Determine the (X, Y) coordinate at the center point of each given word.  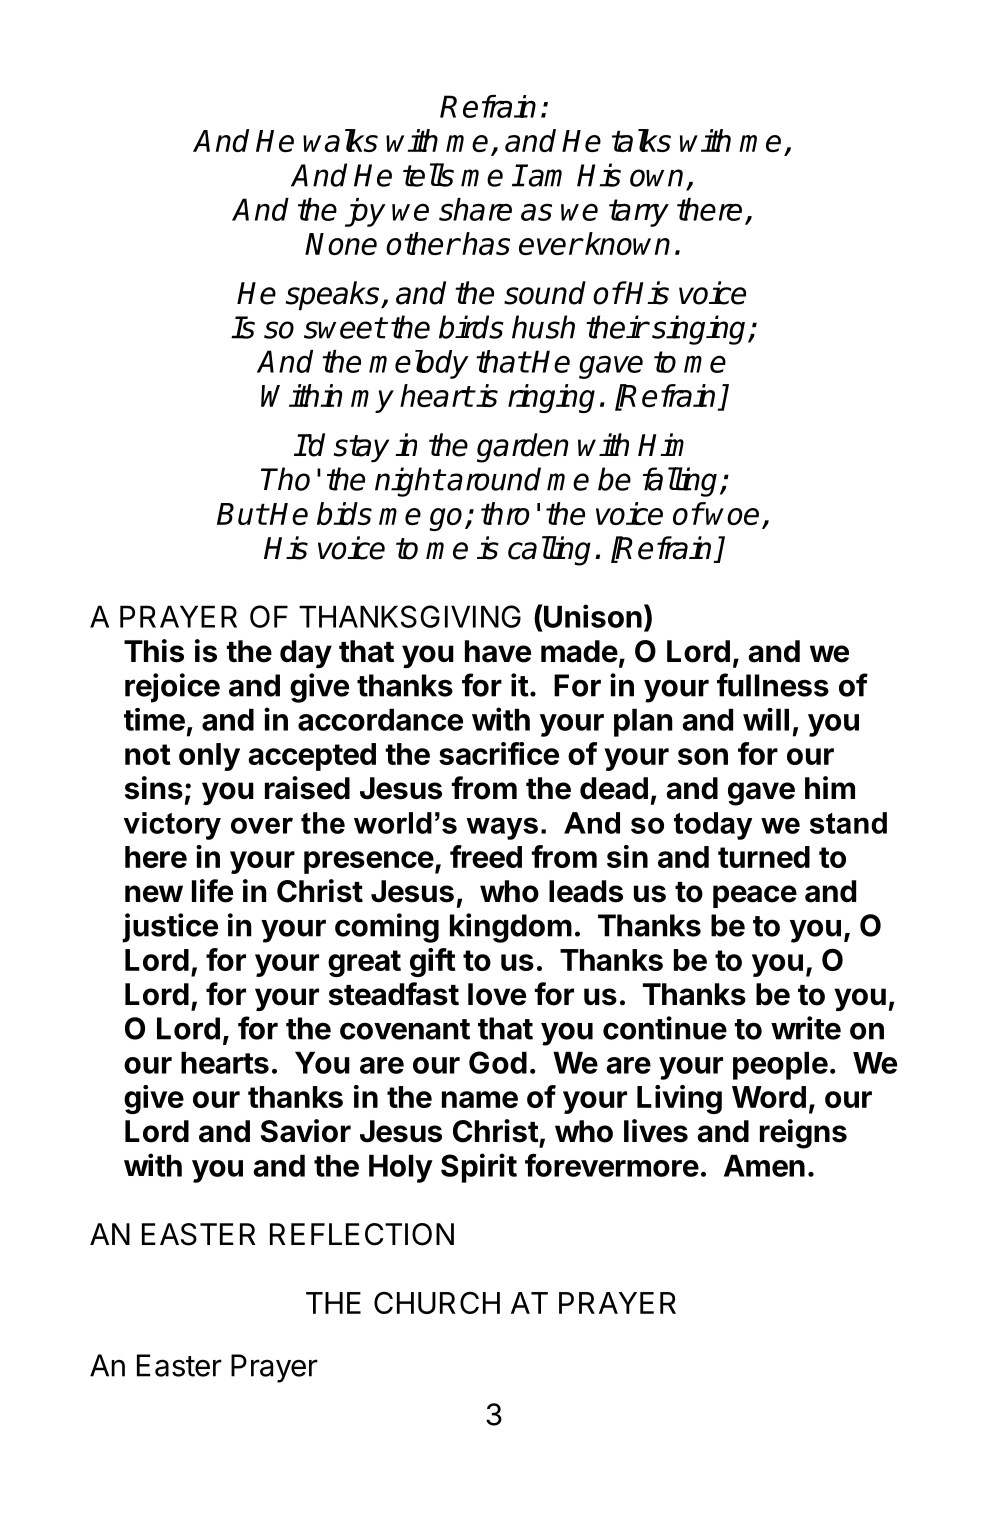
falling (682, 482)
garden (522, 448)
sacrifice (499, 753)
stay (361, 449)
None (341, 244)
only (209, 757)
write (806, 1028)
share (475, 209)
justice (170, 928)
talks (641, 140)
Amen (764, 1165)
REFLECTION (362, 1234)
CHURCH (437, 1303)
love (497, 994)
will (766, 719)
